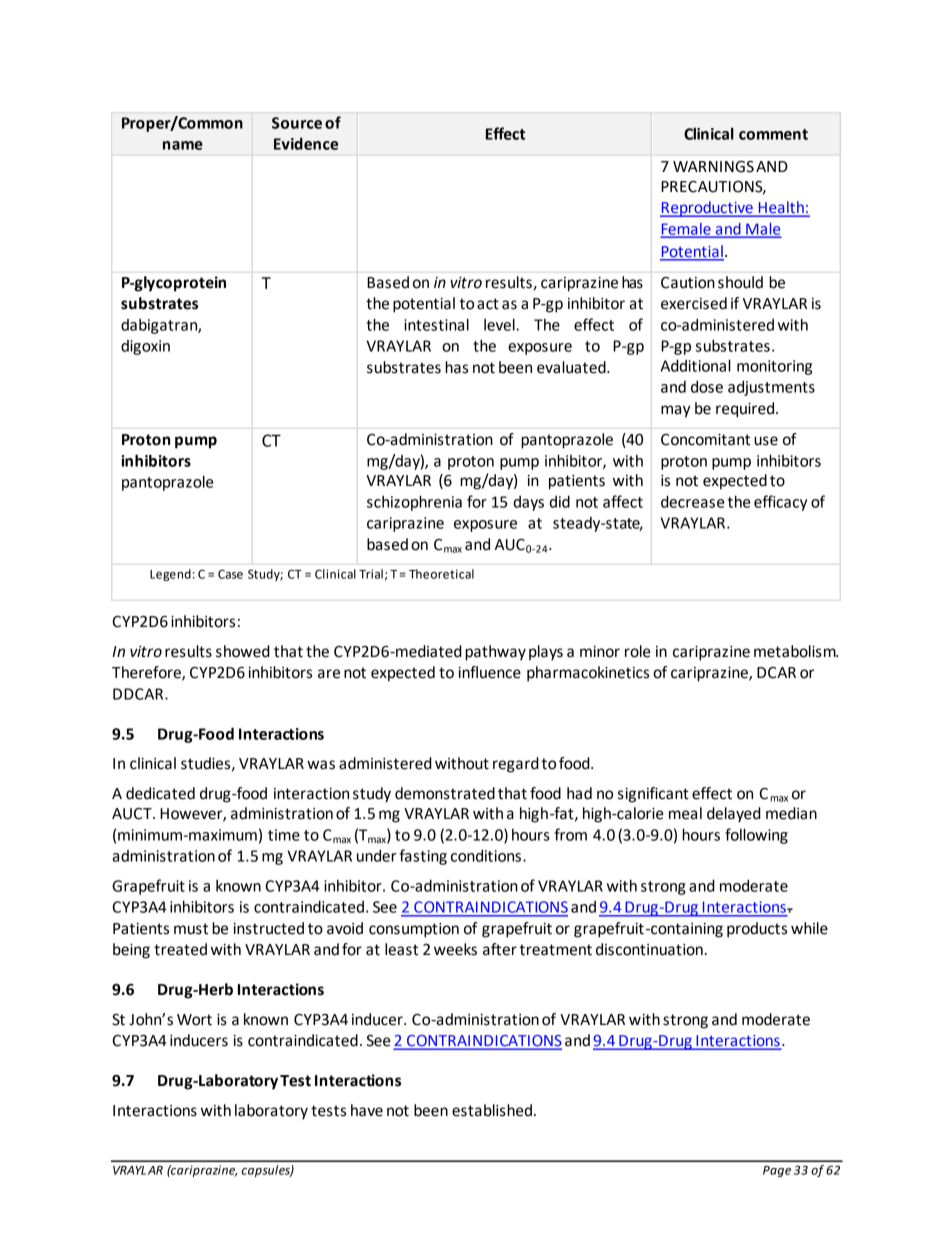  Describe the element at coordinates (495, 653) in the screenshot. I see `pathway` at that location.
